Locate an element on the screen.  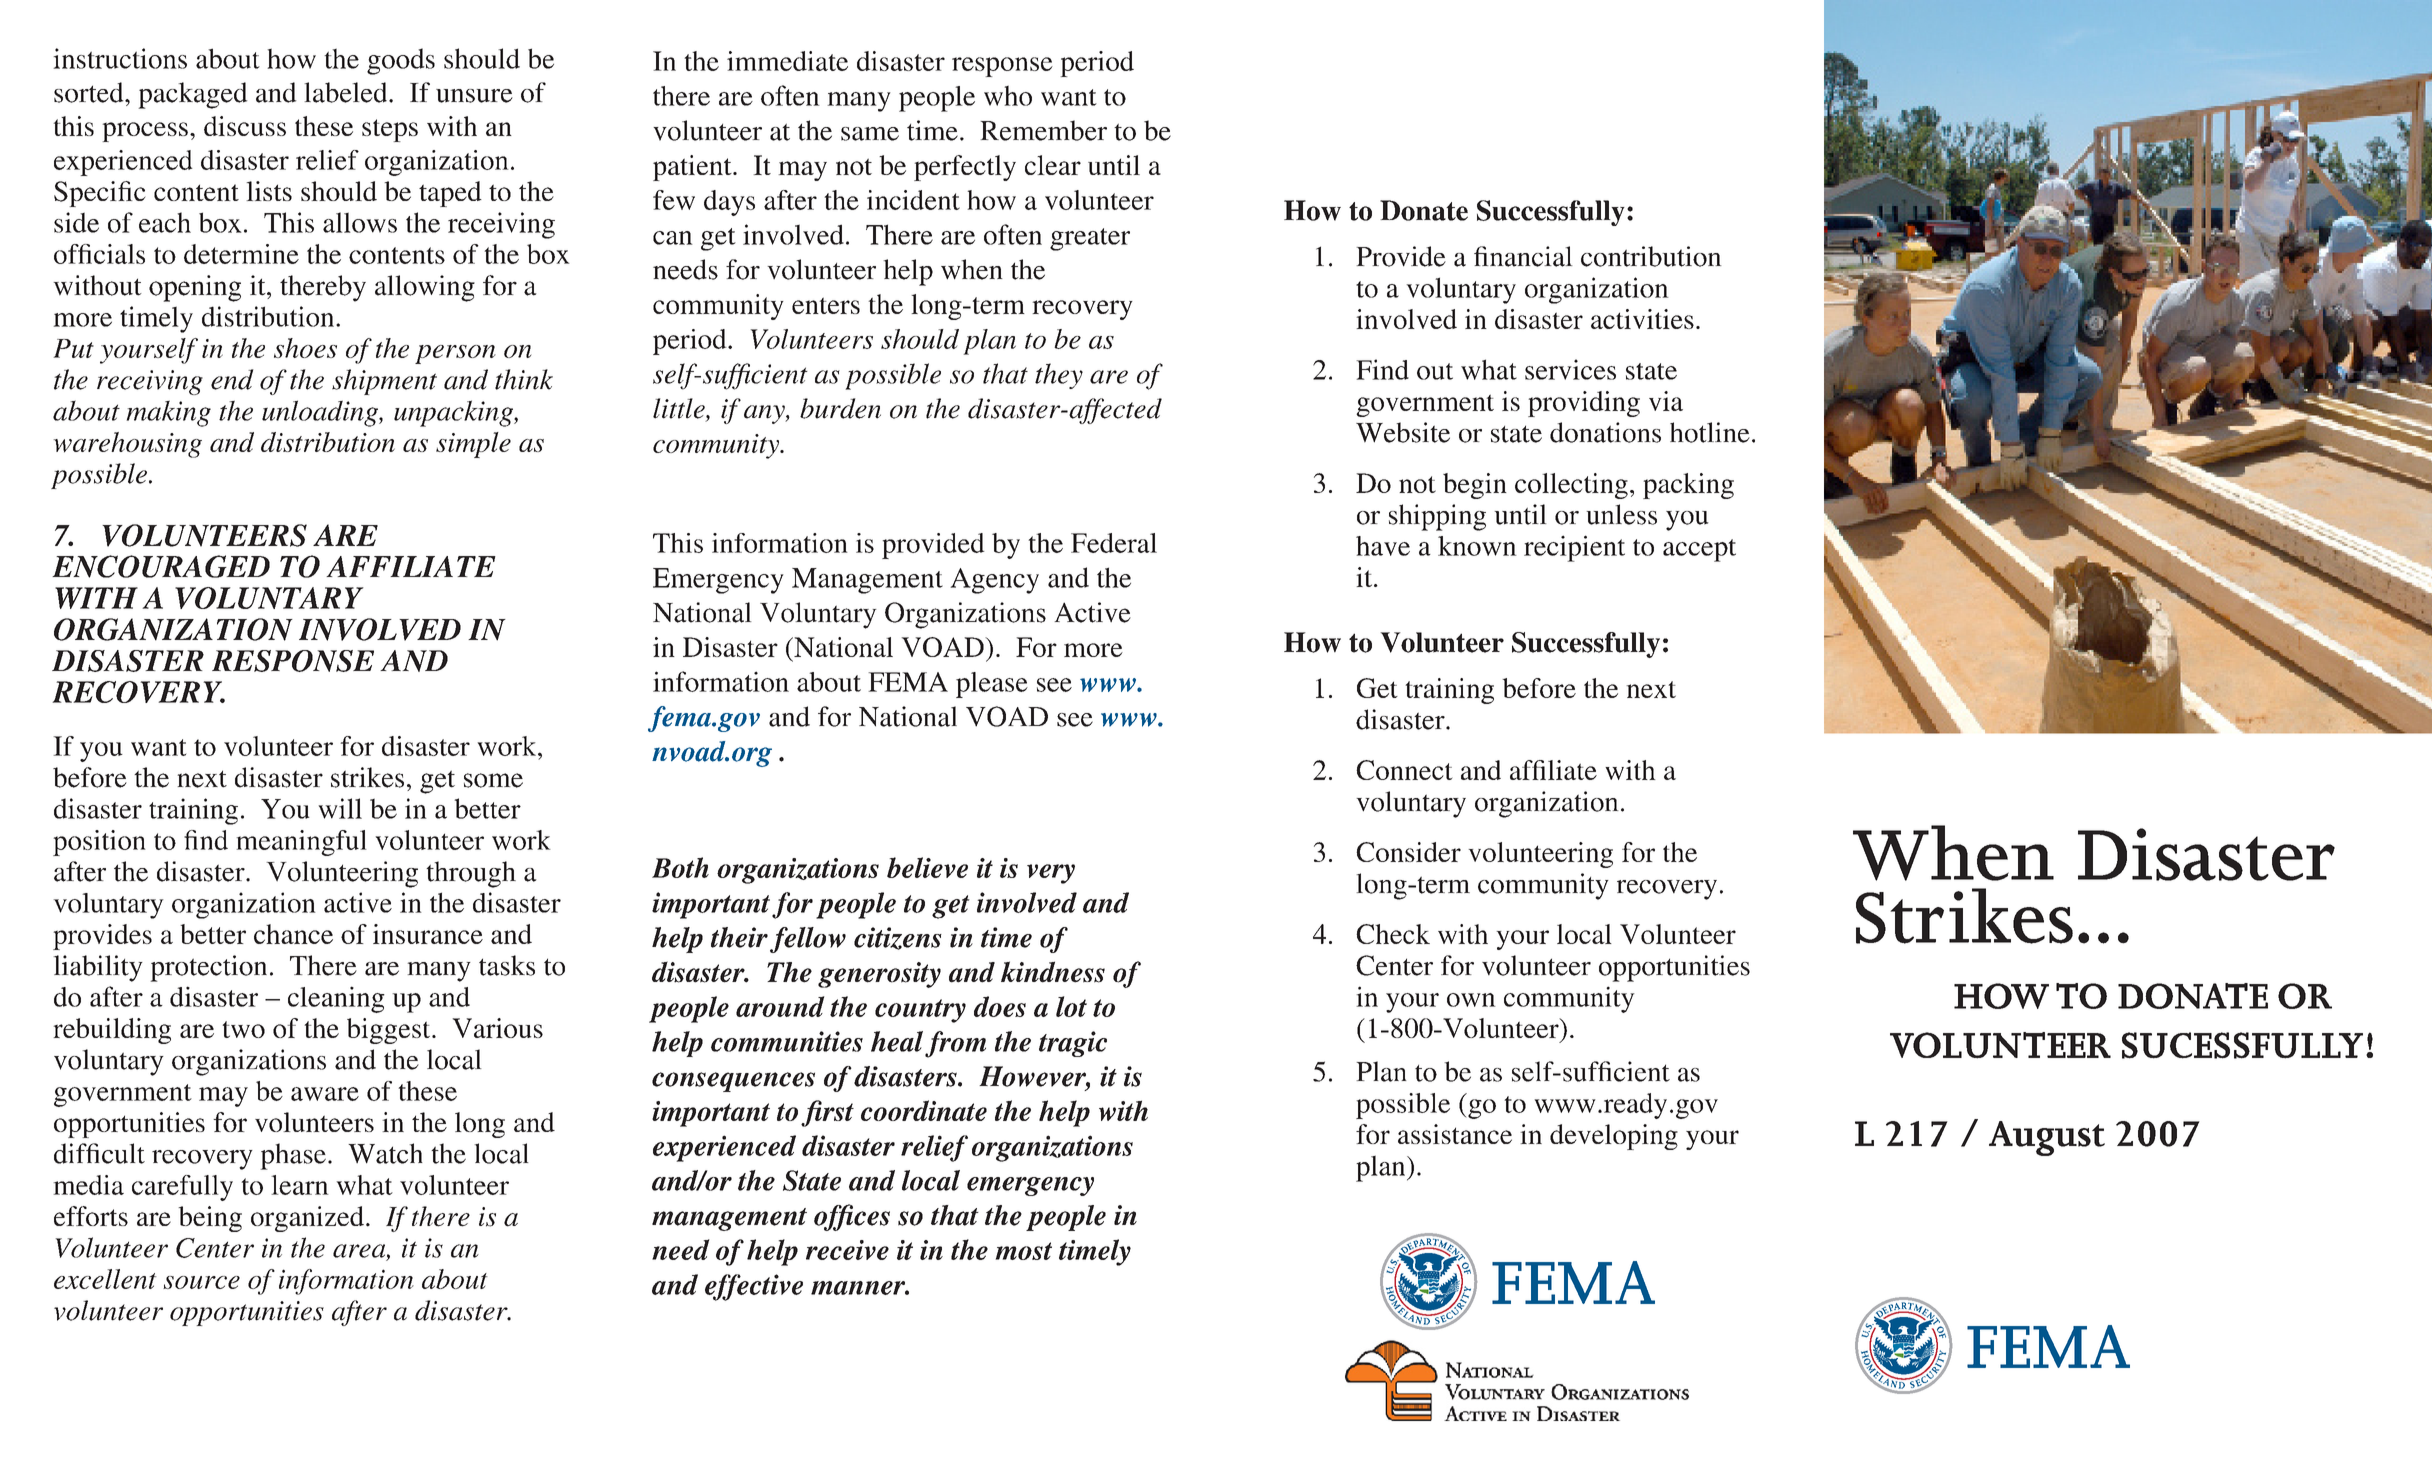
who is located at coordinates (1008, 95).
